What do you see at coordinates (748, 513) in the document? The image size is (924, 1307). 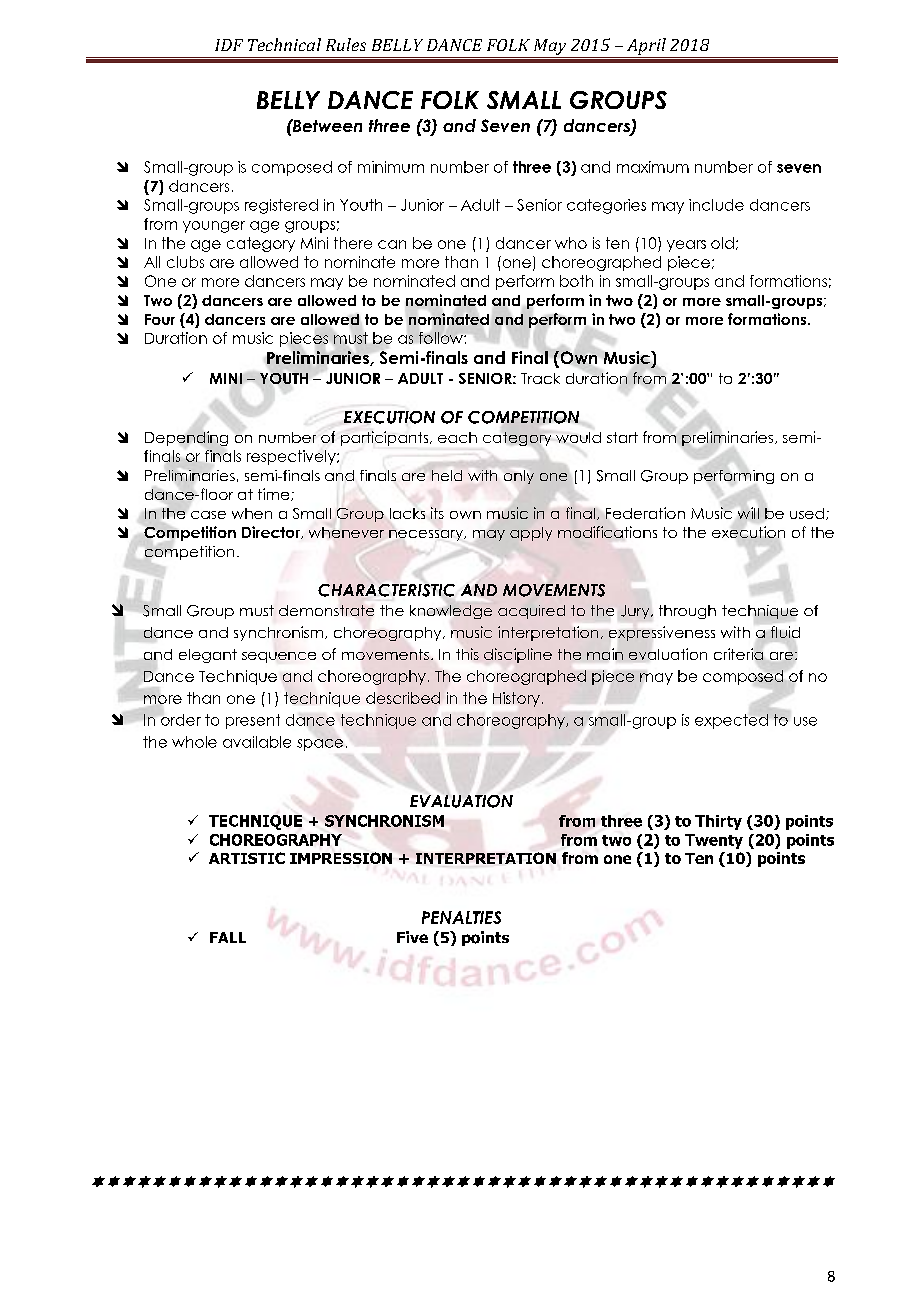 I see `will` at bounding box center [748, 513].
